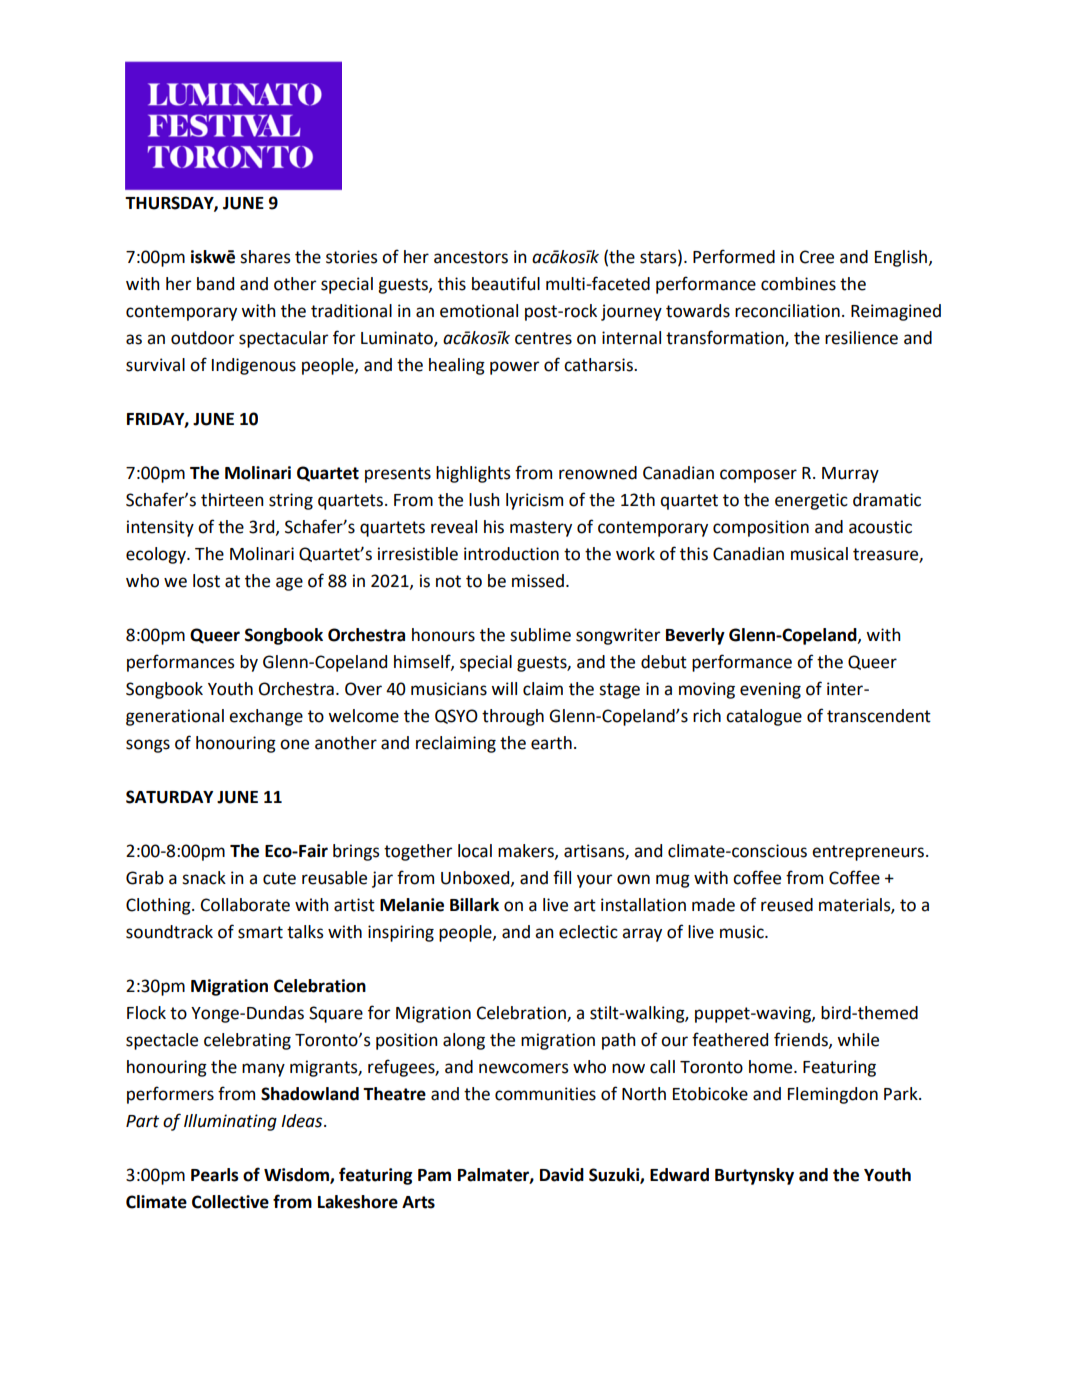  What do you see at coordinates (506, 283) in the image?
I see `beautiful` at bounding box center [506, 283].
